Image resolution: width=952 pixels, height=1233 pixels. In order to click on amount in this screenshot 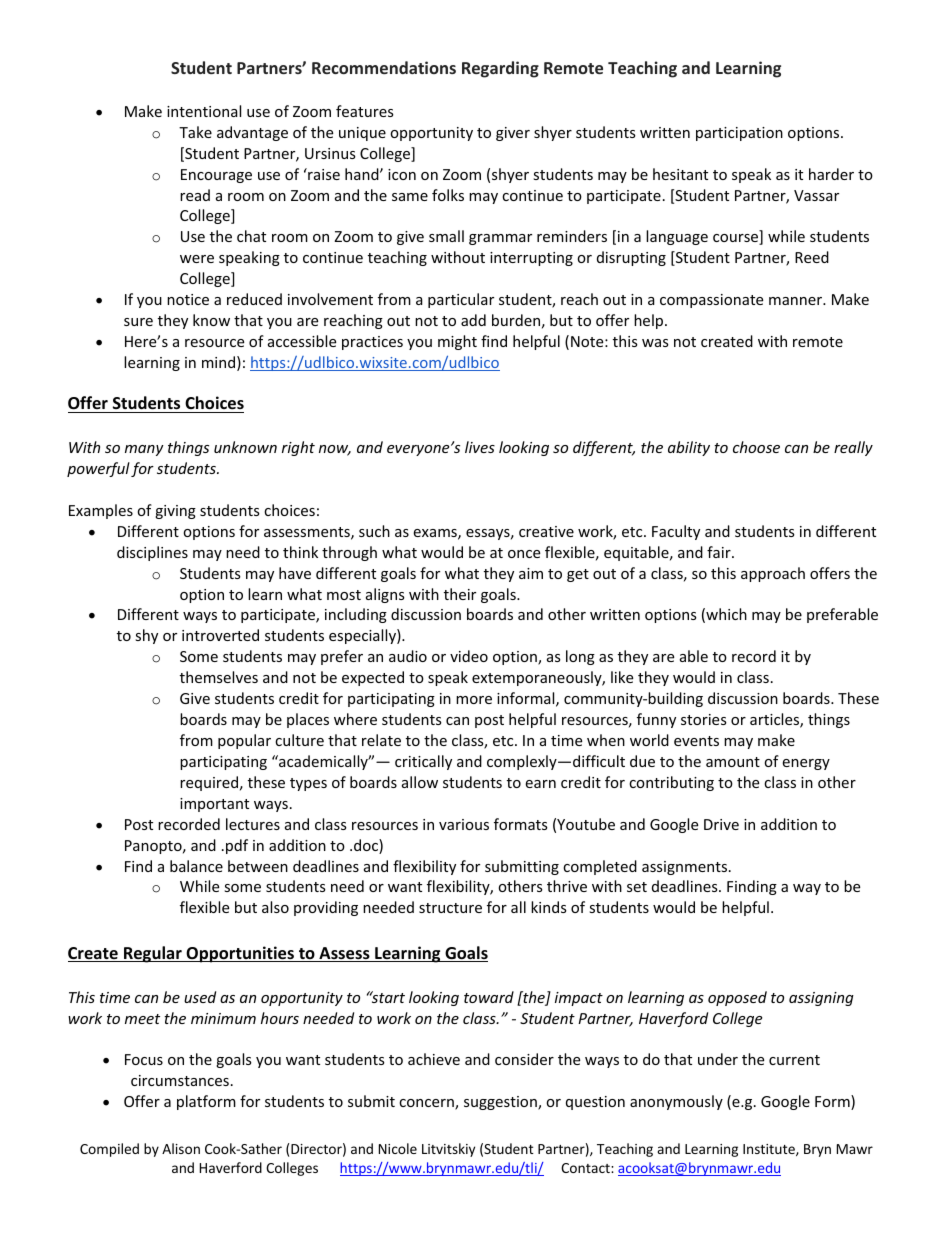, I will do `click(733, 762)`.
